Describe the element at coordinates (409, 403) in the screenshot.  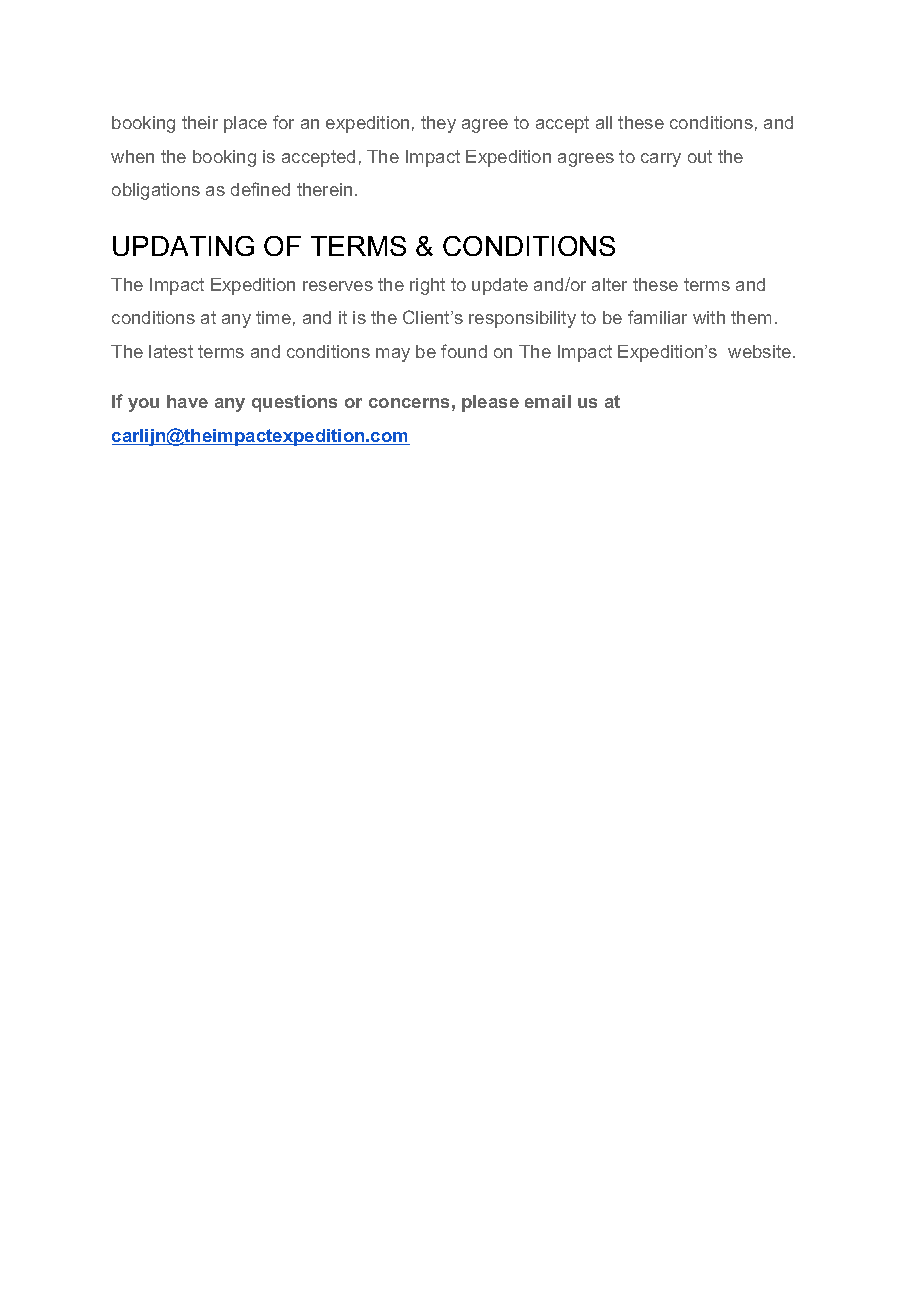
I see `concerns` at that location.
